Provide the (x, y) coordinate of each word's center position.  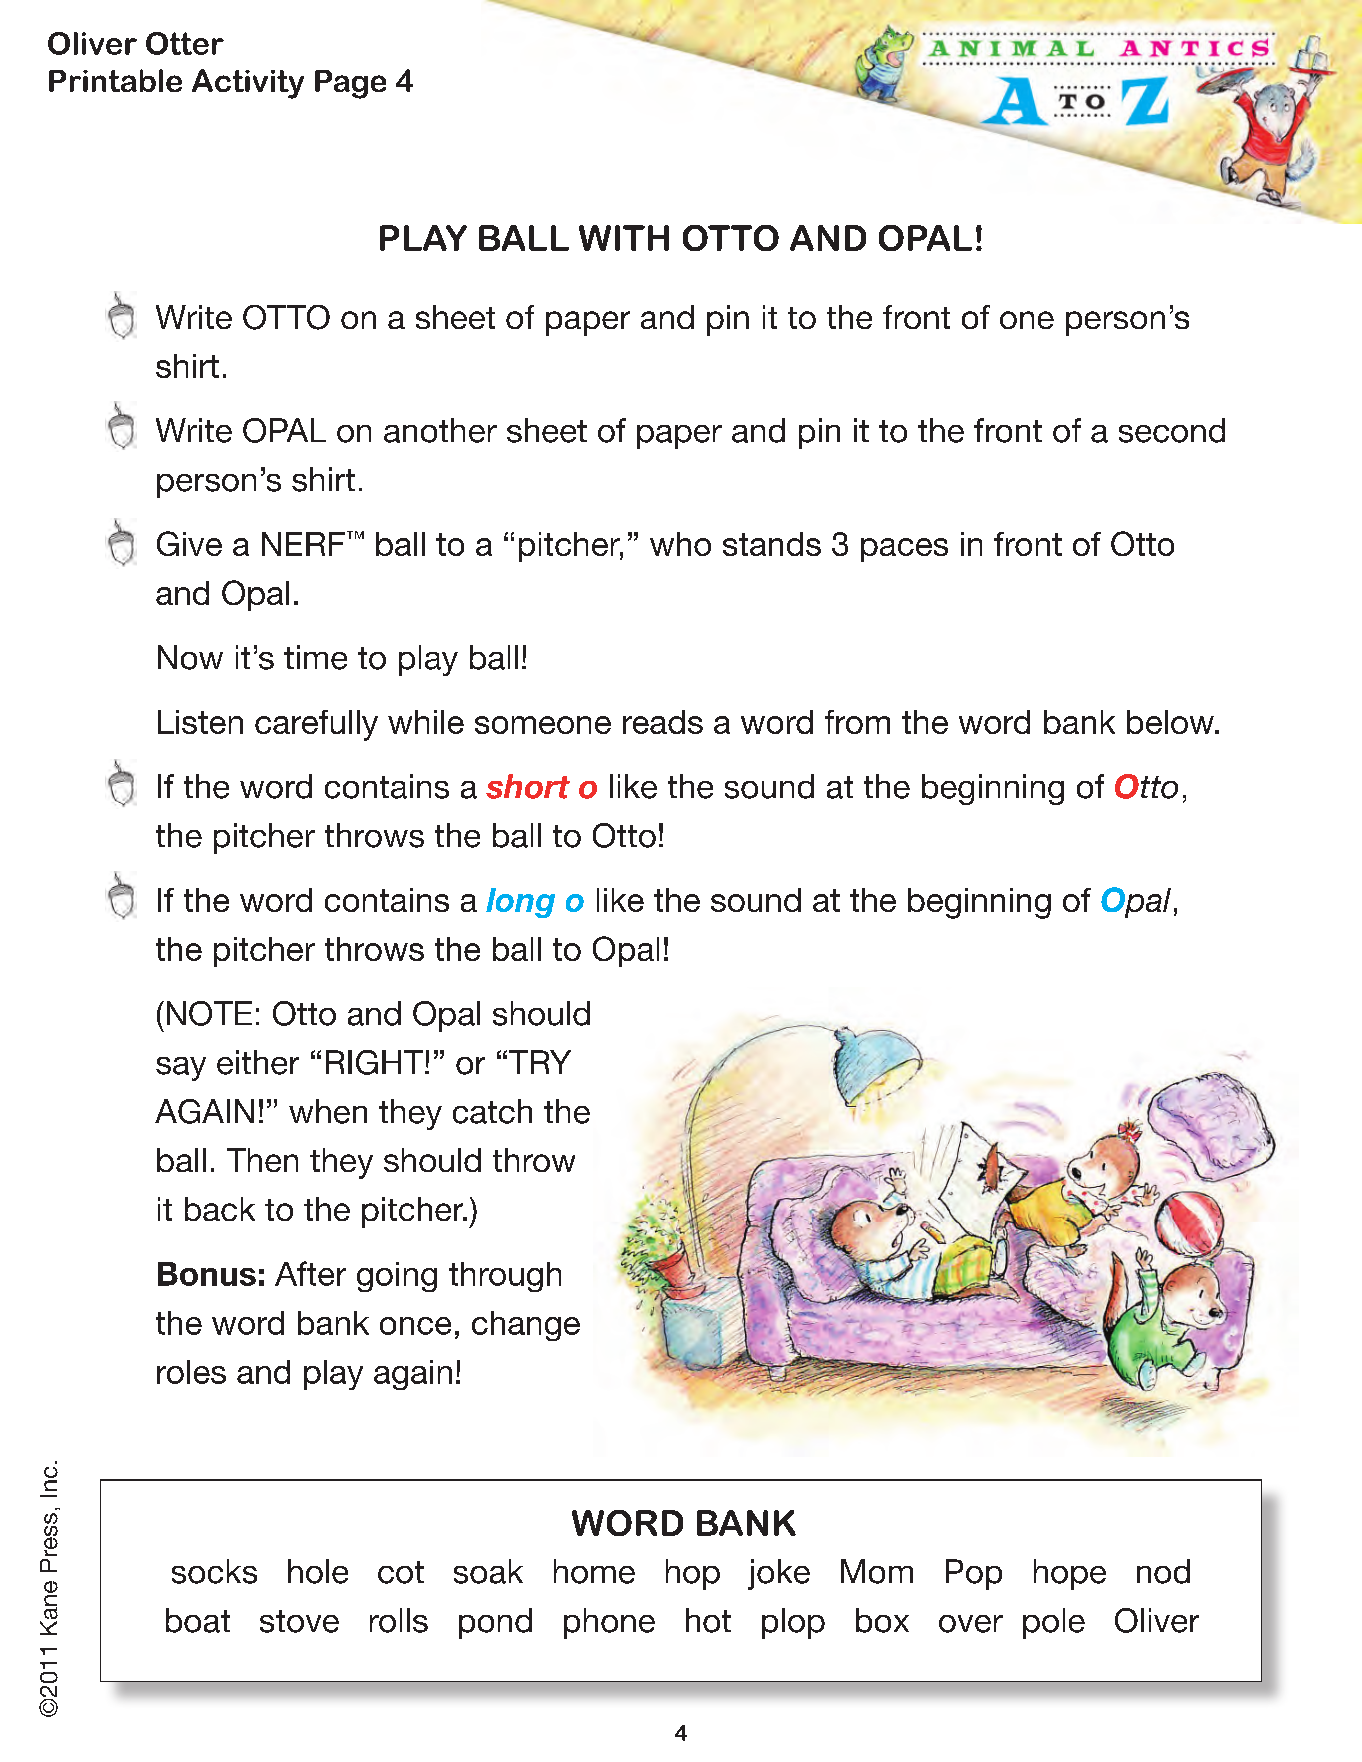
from (857, 722)
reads (663, 722)
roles (191, 1372)
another (440, 430)
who (680, 544)
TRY (540, 1062)
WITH (624, 238)
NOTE (209, 1013)
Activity (248, 84)
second (1172, 430)
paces (904, 550)
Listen (200, 722)
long (520, 903)
